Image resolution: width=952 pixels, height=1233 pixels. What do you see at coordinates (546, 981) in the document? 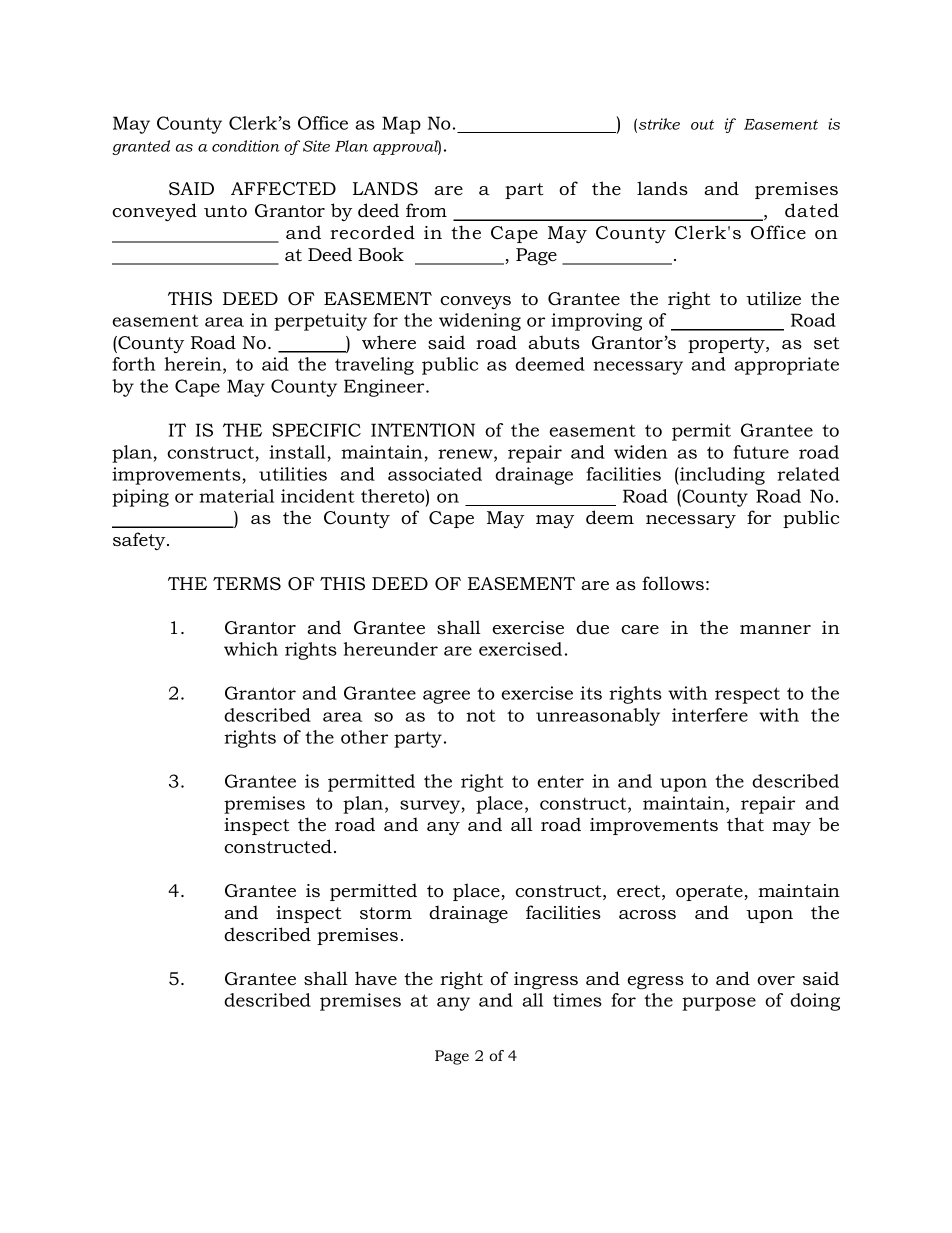
I see `ingress` at bounding box center [546, 981].
